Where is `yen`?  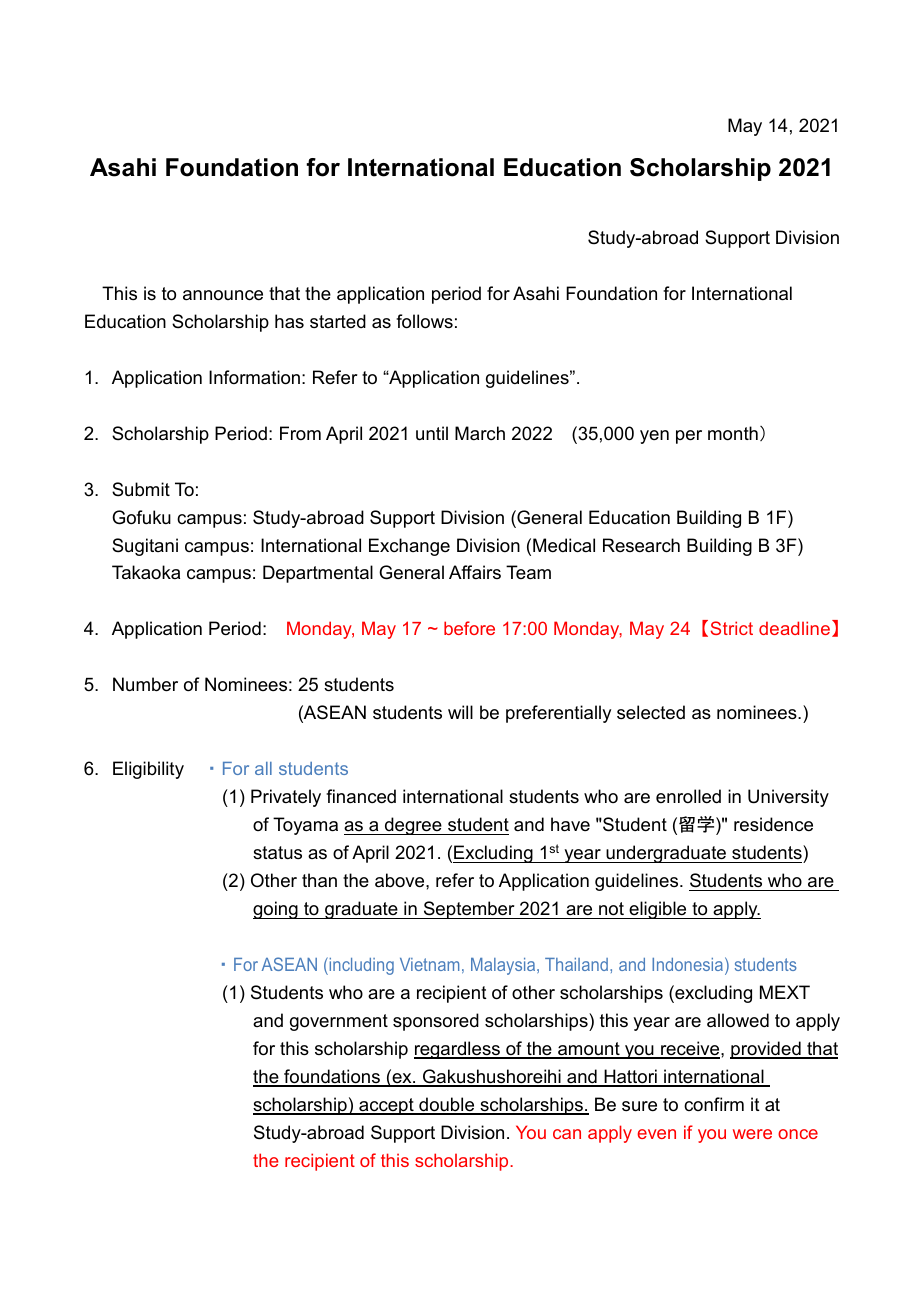 yen is located at coordinates (654, 437).
